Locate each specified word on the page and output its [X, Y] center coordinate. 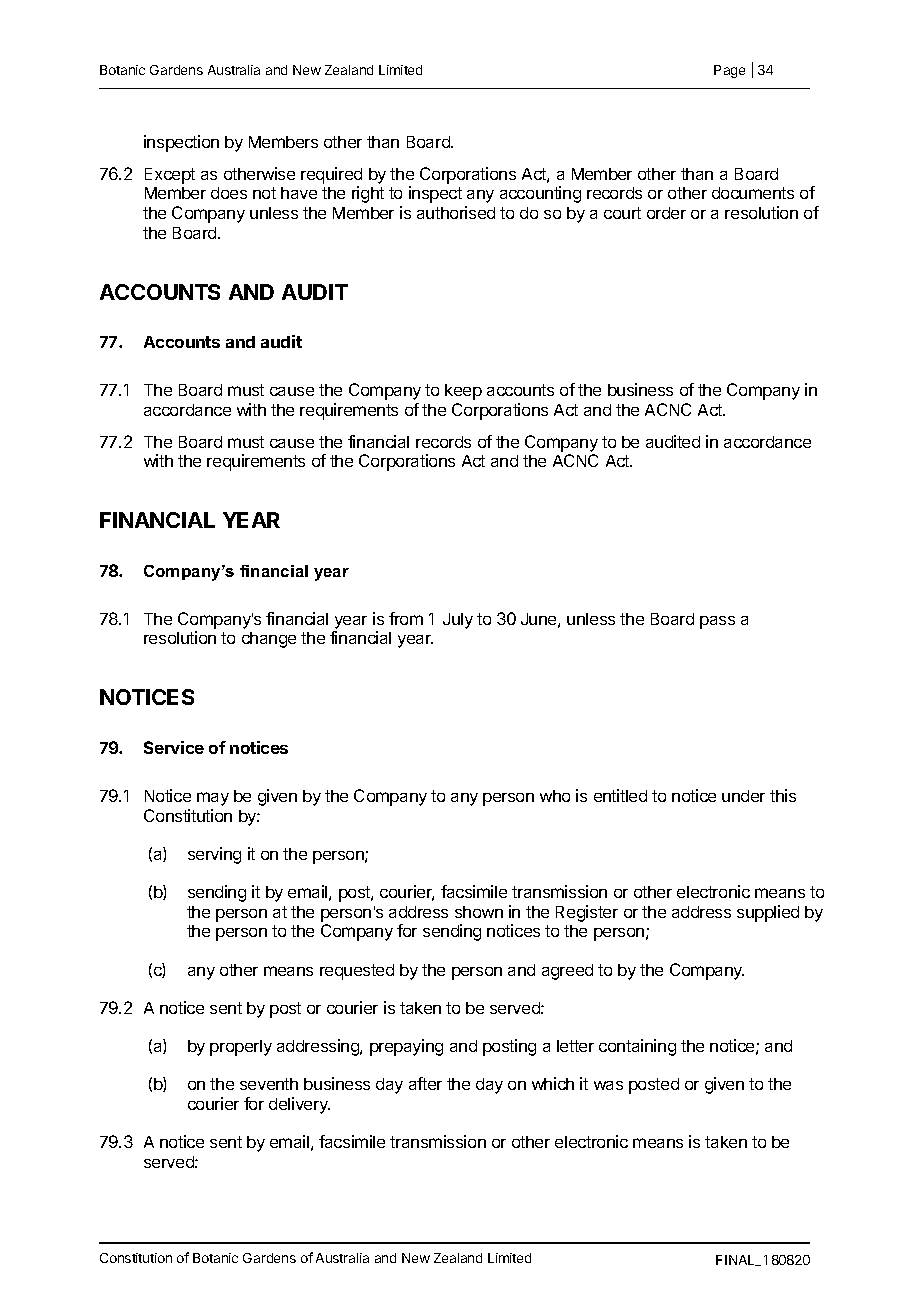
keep [463, 392]
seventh [269, 1084]
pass [717, 622]
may [213, 799]
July [458, 621]
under [743, 796]
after [425, 1083]
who [555, 796]
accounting [540, 194]
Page [729, 71]
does [229, 193]
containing [637, 1047]
